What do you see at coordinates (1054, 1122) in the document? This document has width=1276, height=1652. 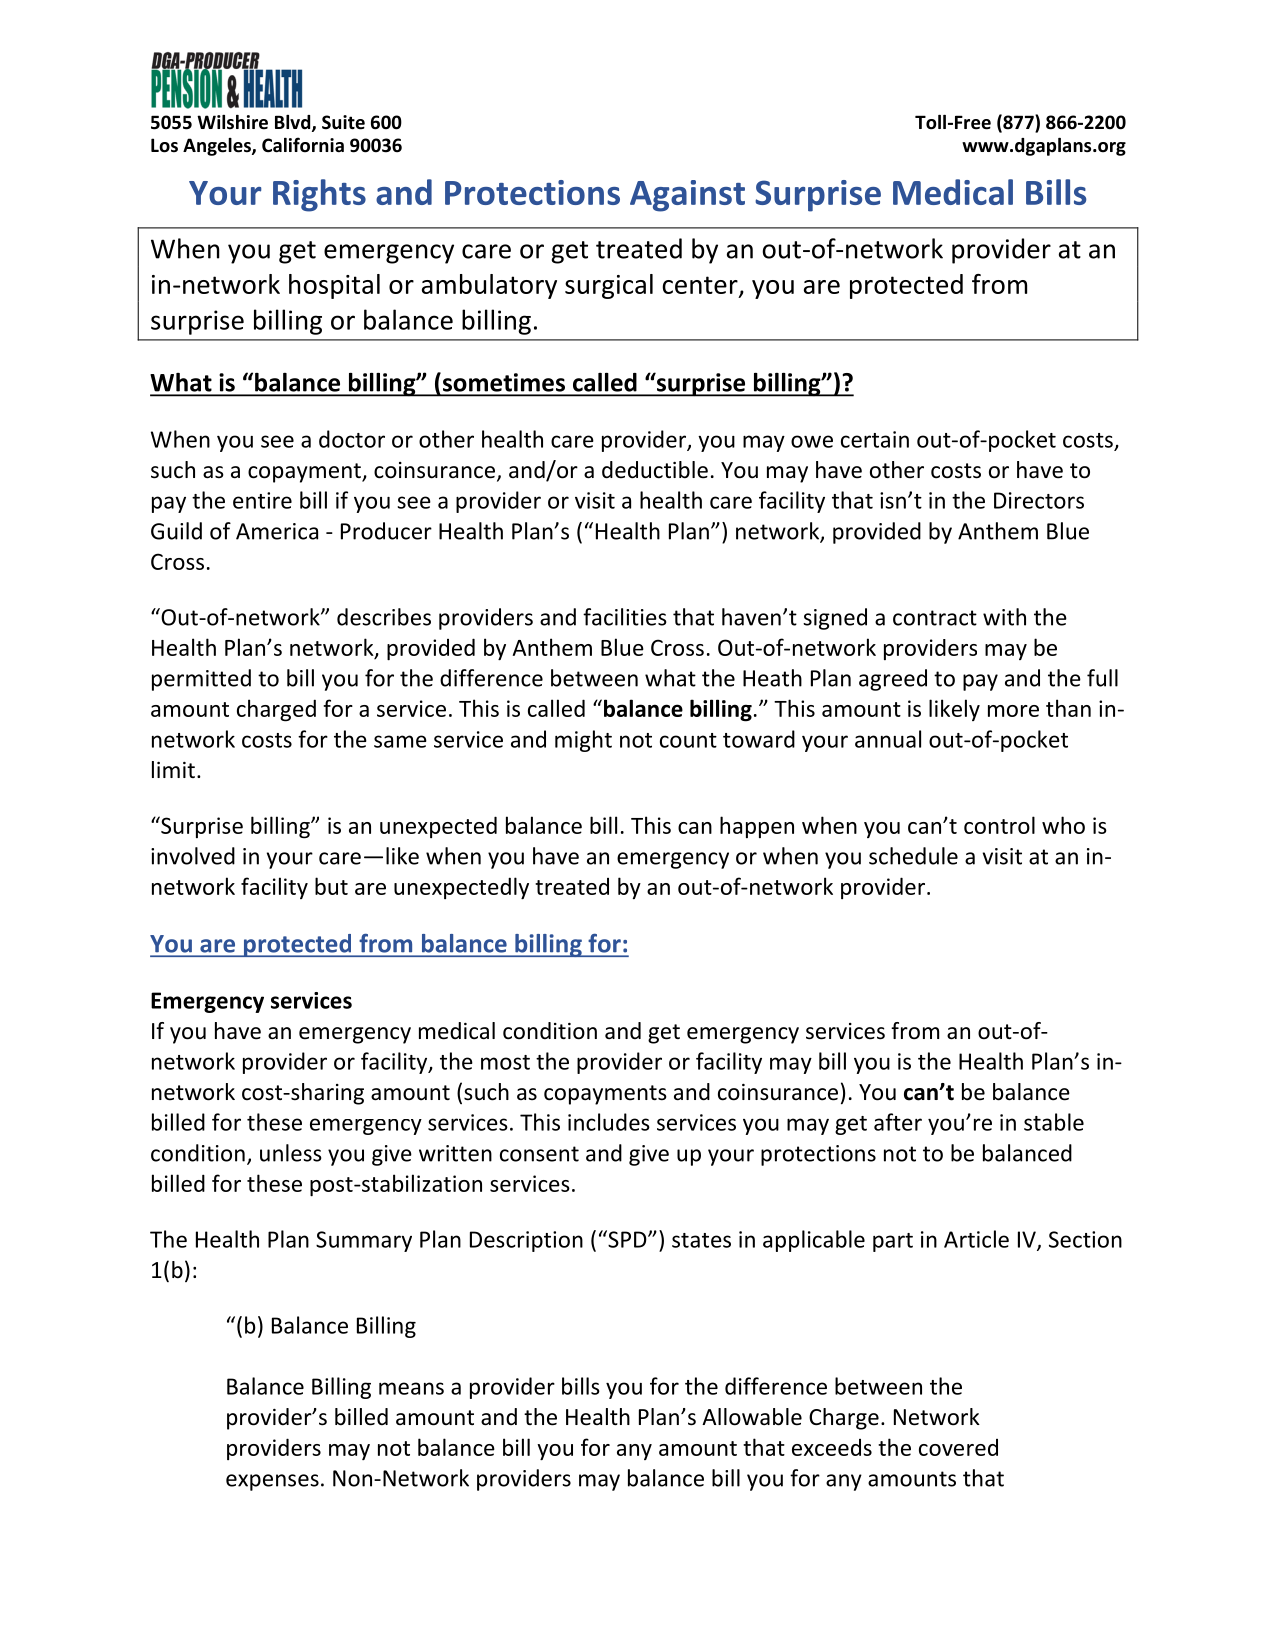 I see `stable` at bounding box center [1054, 1122].
